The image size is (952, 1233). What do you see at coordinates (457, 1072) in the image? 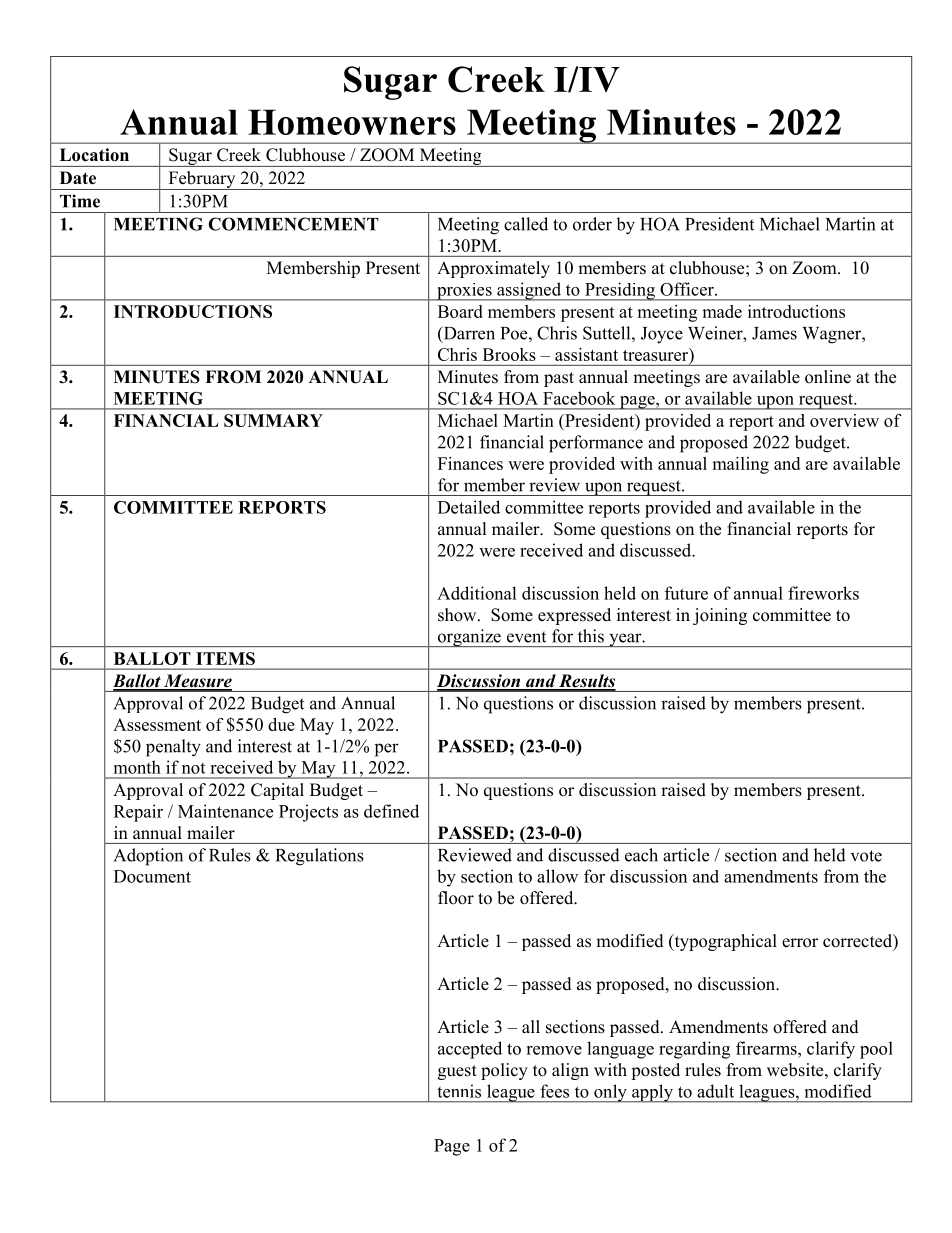
I see `guest` at bounding box center [457, 1072].
